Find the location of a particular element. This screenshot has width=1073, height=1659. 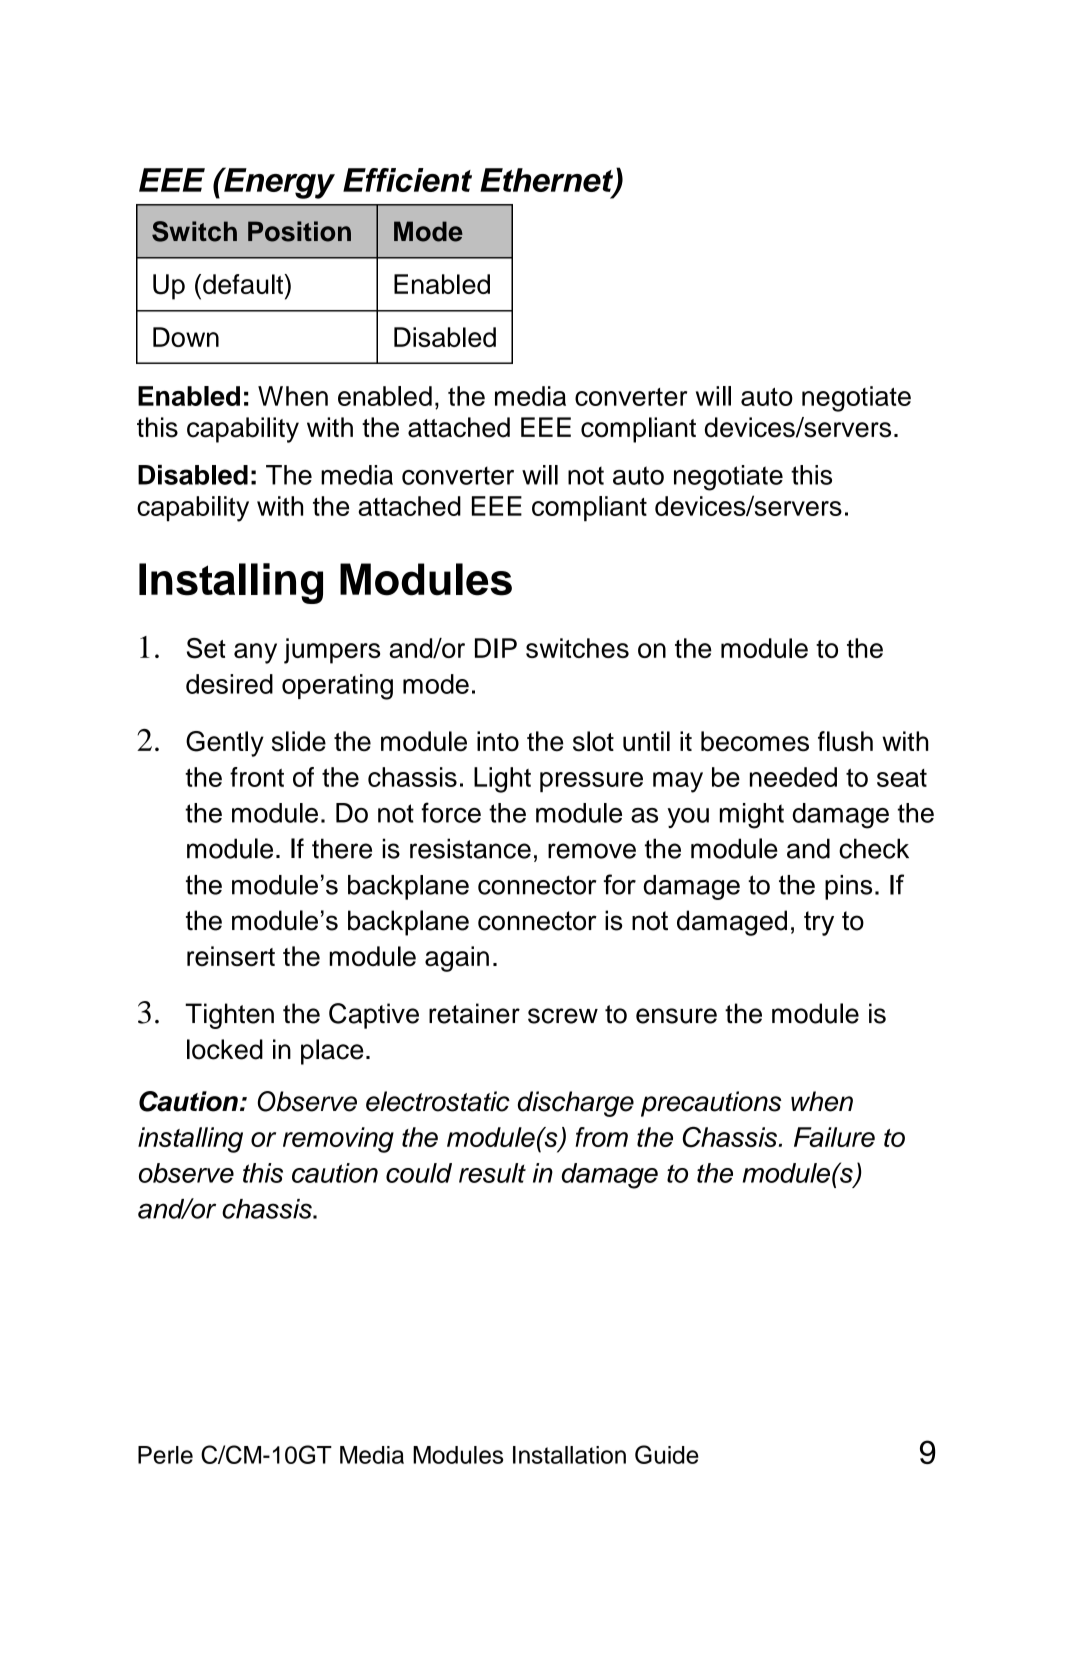

Perle is located at coordinates (165, 1455).
